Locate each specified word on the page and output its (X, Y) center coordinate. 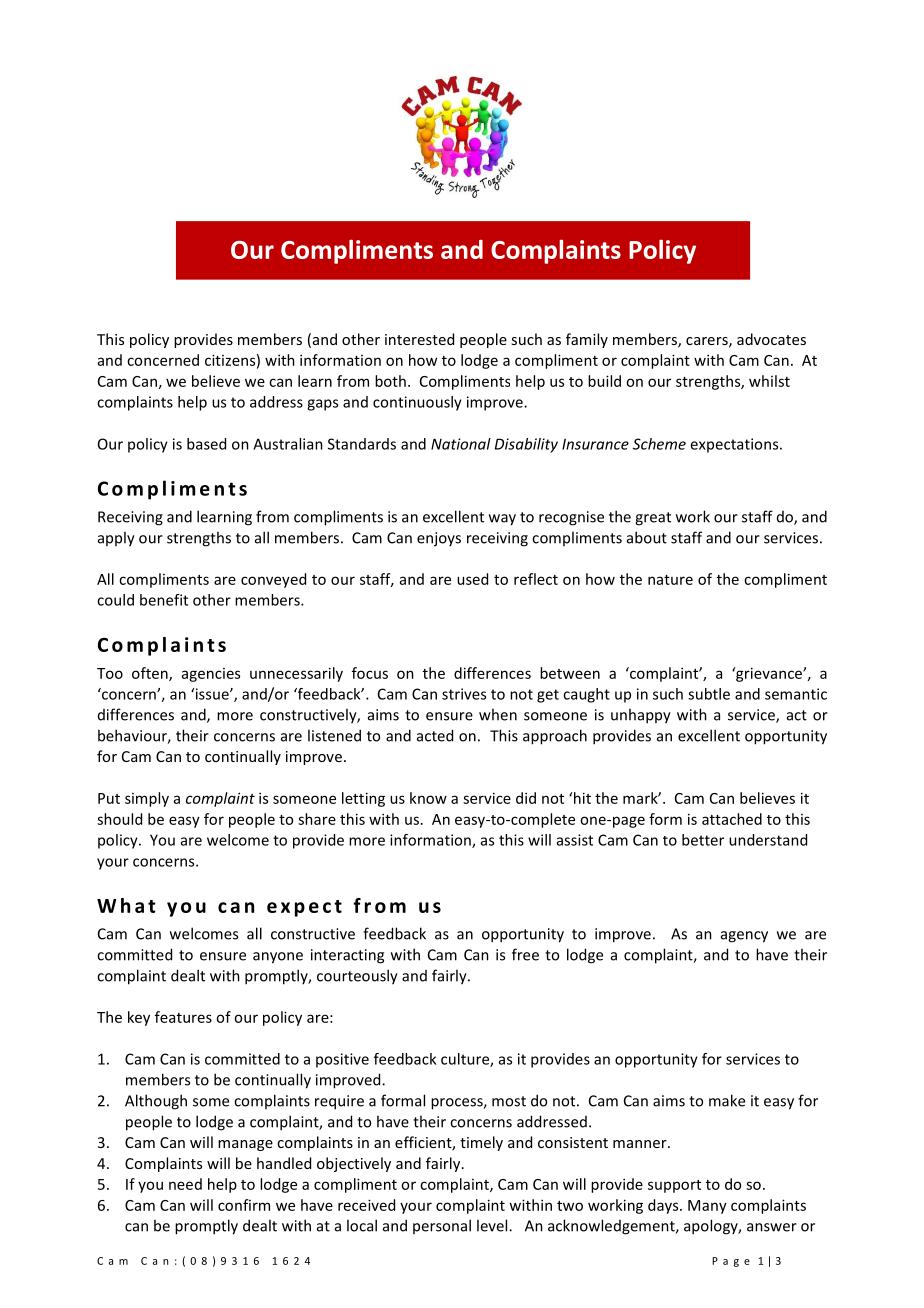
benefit (164, 600)
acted (435, 735)
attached (732, 819)
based (206, 444)
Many (707, 1207)
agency (744, 937)
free (525, 954)
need (185, 1184)
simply (147, 799)
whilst (769, 381)
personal (442, 1226)
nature (670, 580)
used (472, 579)
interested (419, 339)
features (183, 1017)
